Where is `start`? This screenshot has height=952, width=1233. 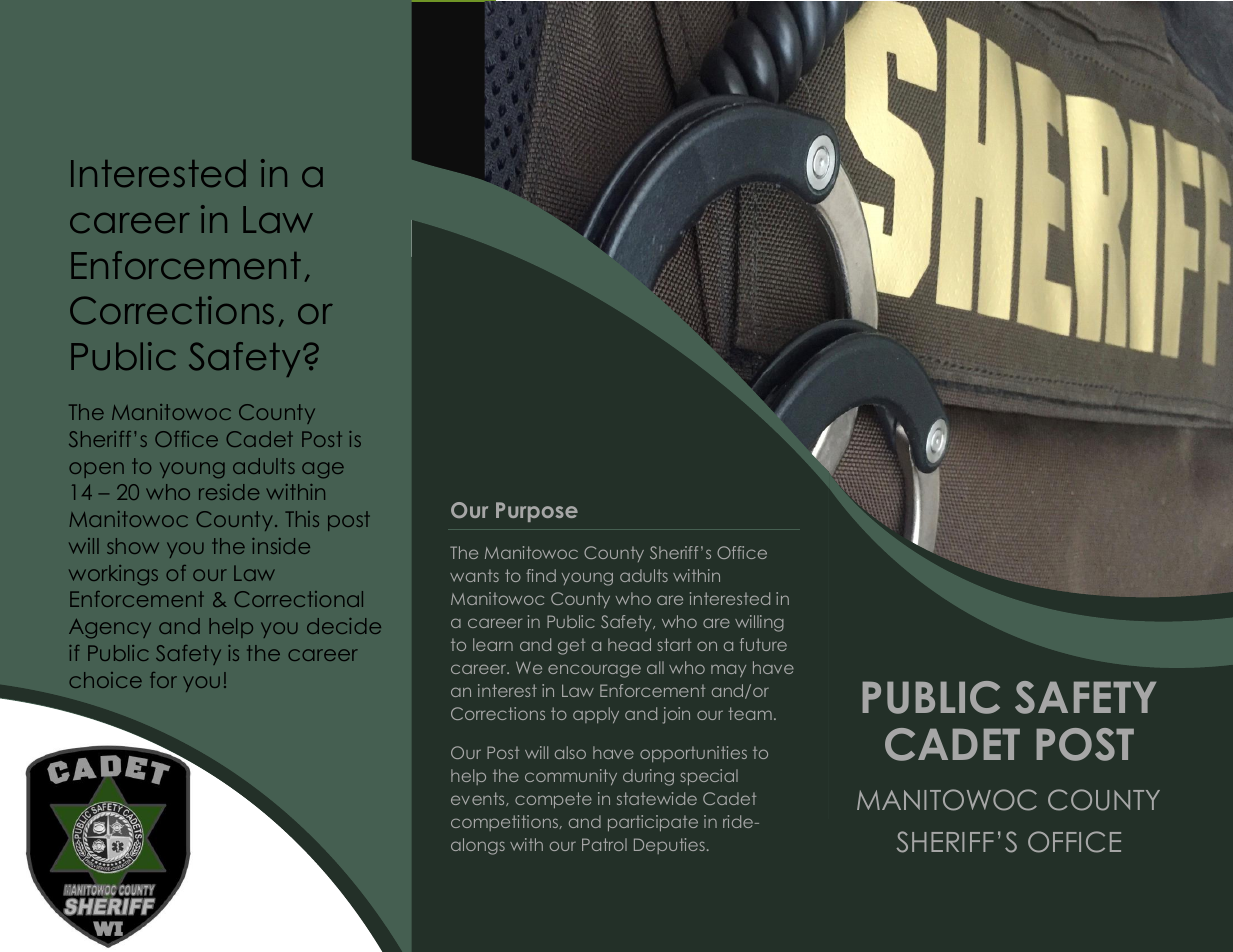
start is located at coordinates (674, 644).
